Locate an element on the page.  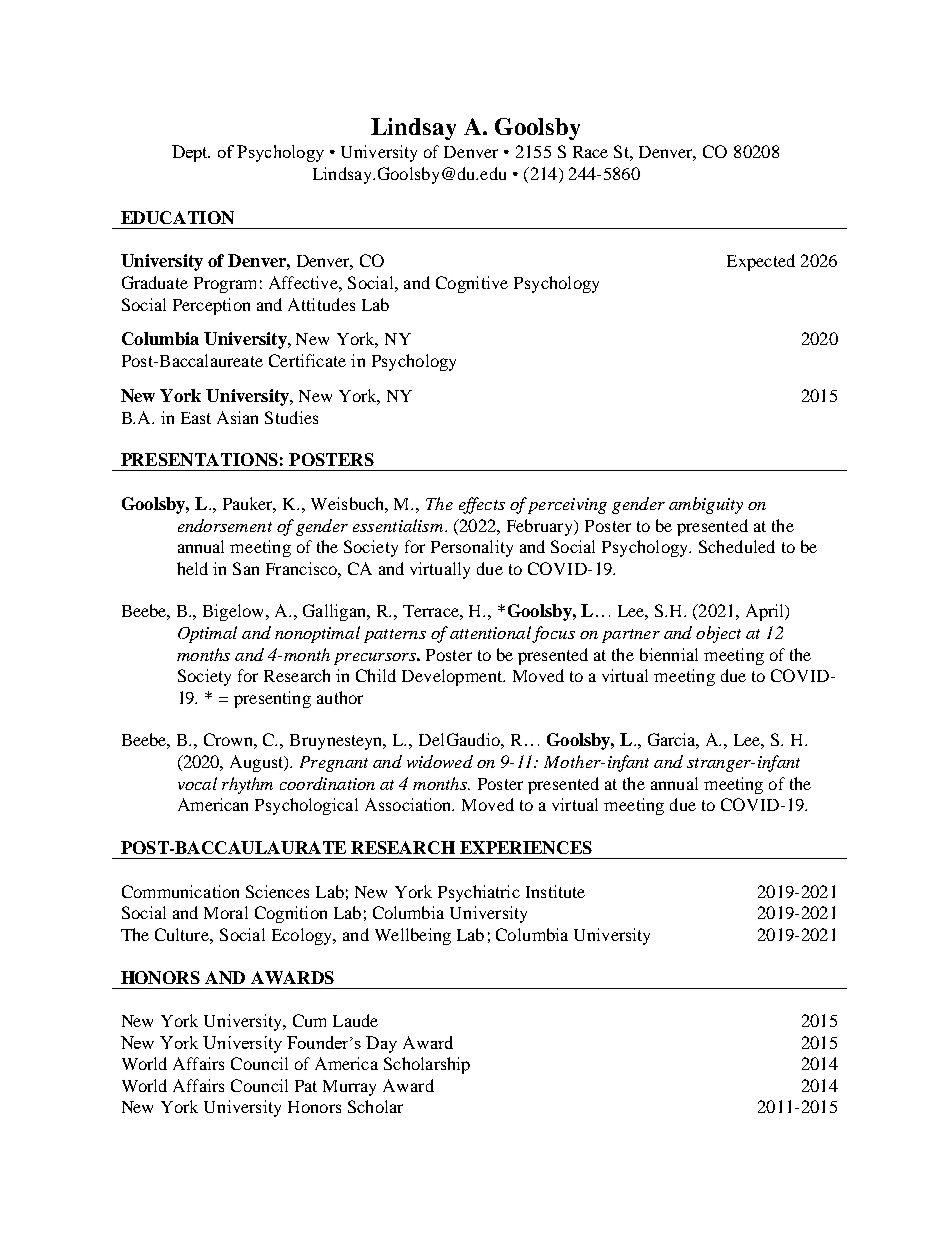
August is located at coordinates (258, 763).
